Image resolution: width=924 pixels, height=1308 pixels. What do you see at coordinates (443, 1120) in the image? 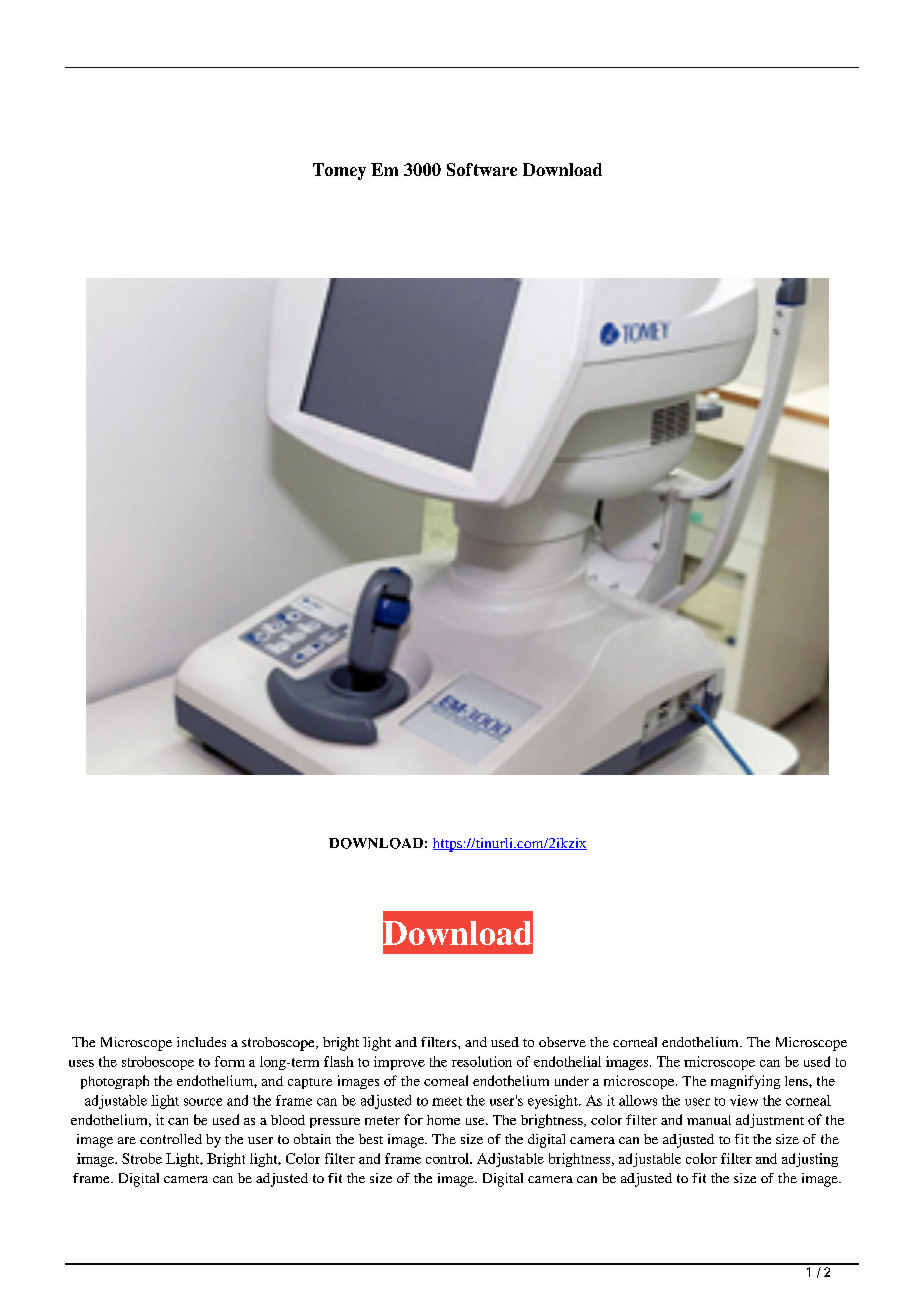
I see `home` at bounding box center [443, 1120].
